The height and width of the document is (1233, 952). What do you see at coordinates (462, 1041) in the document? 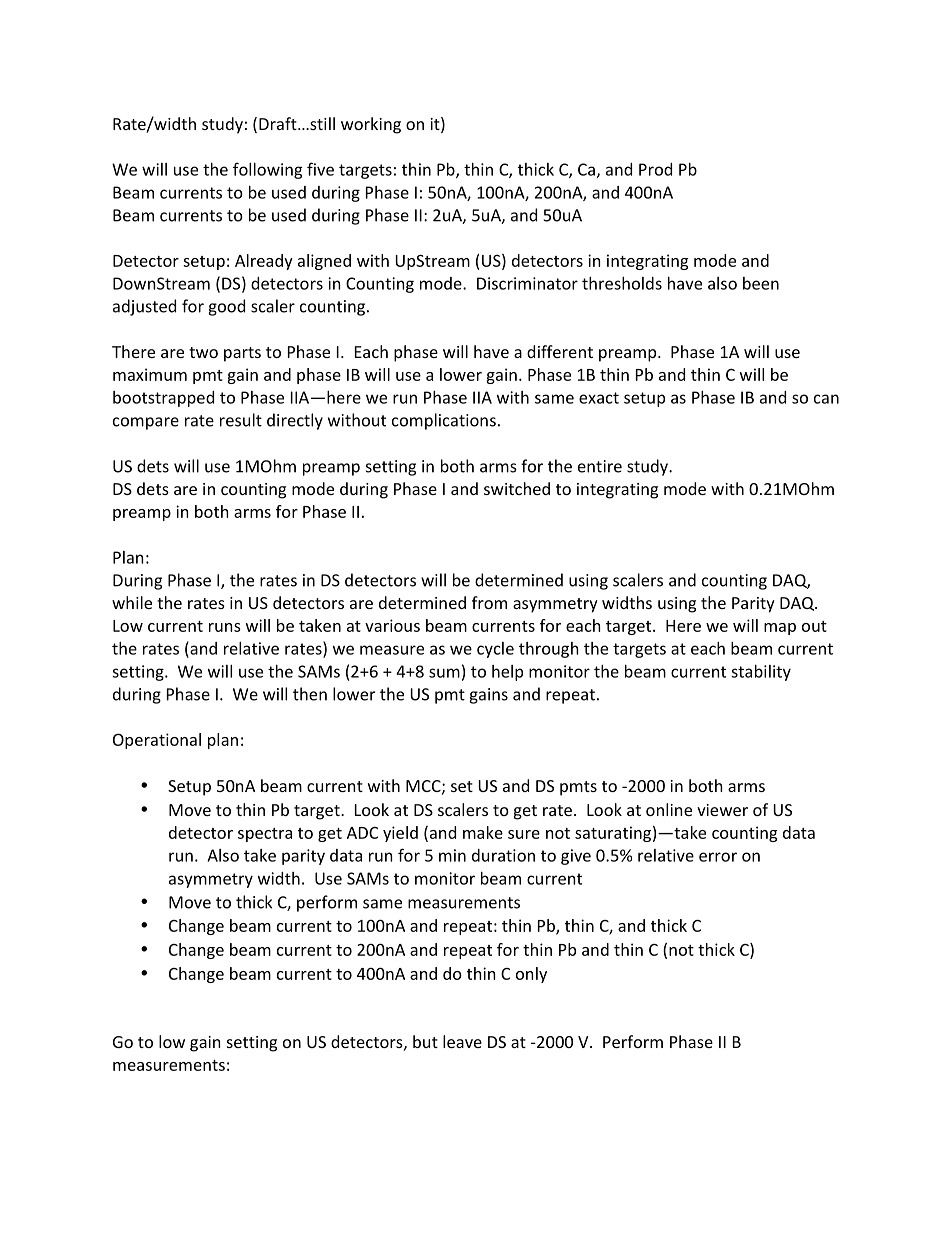
I see `leave` at bounding box center [462, 1041].
